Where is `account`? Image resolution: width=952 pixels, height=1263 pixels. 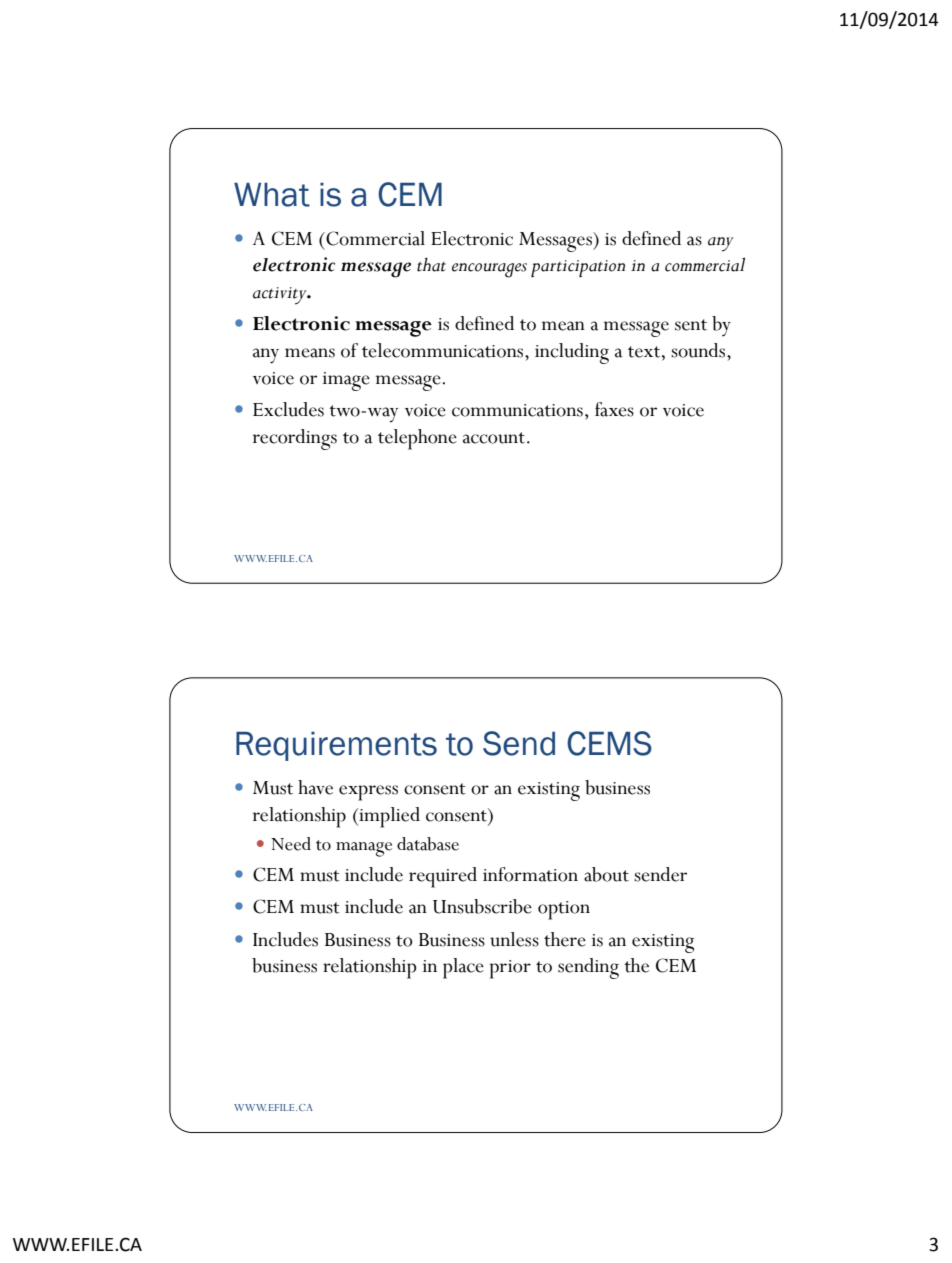
account is located at coordinates (494, 438).
